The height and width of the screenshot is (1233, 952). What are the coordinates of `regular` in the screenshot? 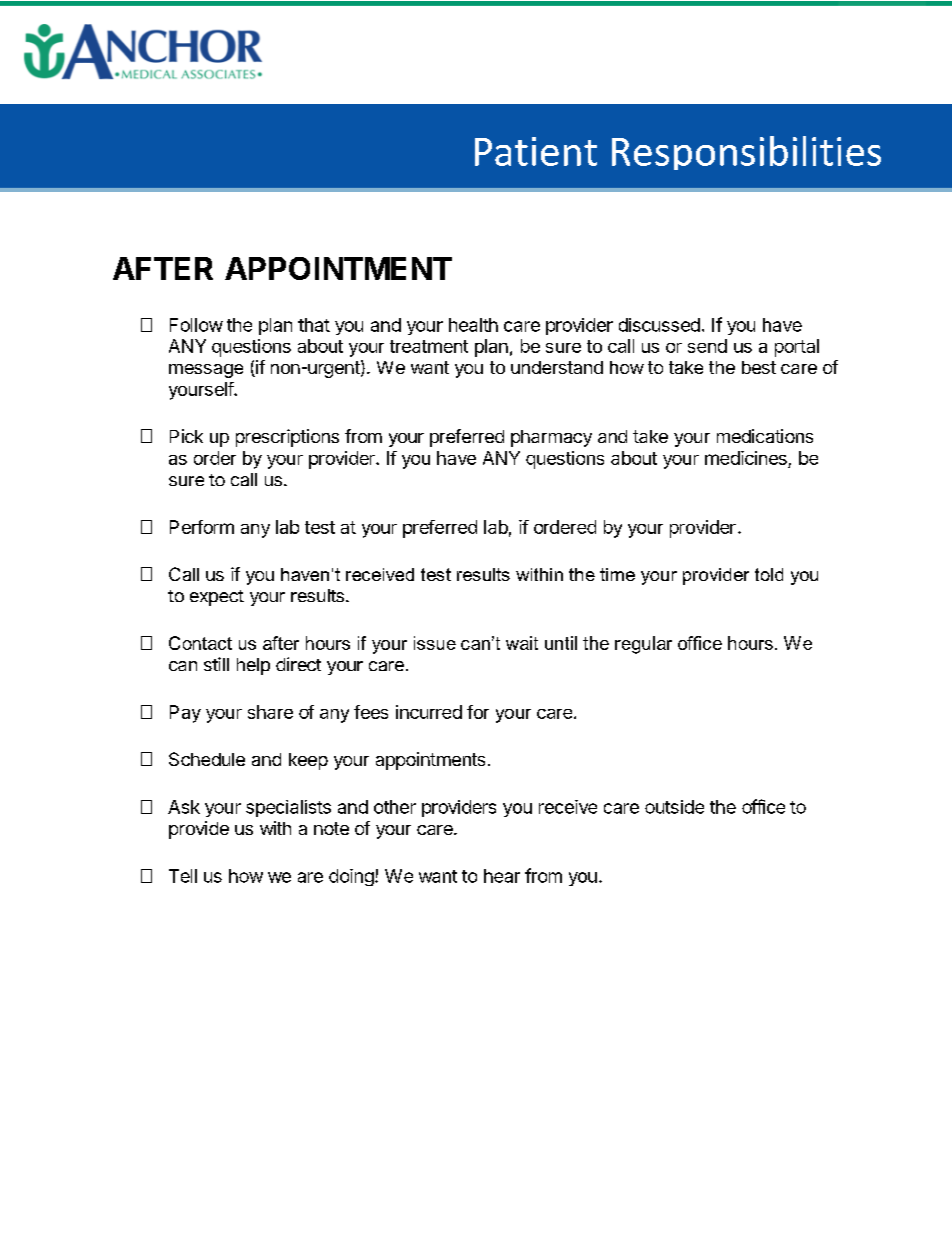 It's located at (643, 645).
